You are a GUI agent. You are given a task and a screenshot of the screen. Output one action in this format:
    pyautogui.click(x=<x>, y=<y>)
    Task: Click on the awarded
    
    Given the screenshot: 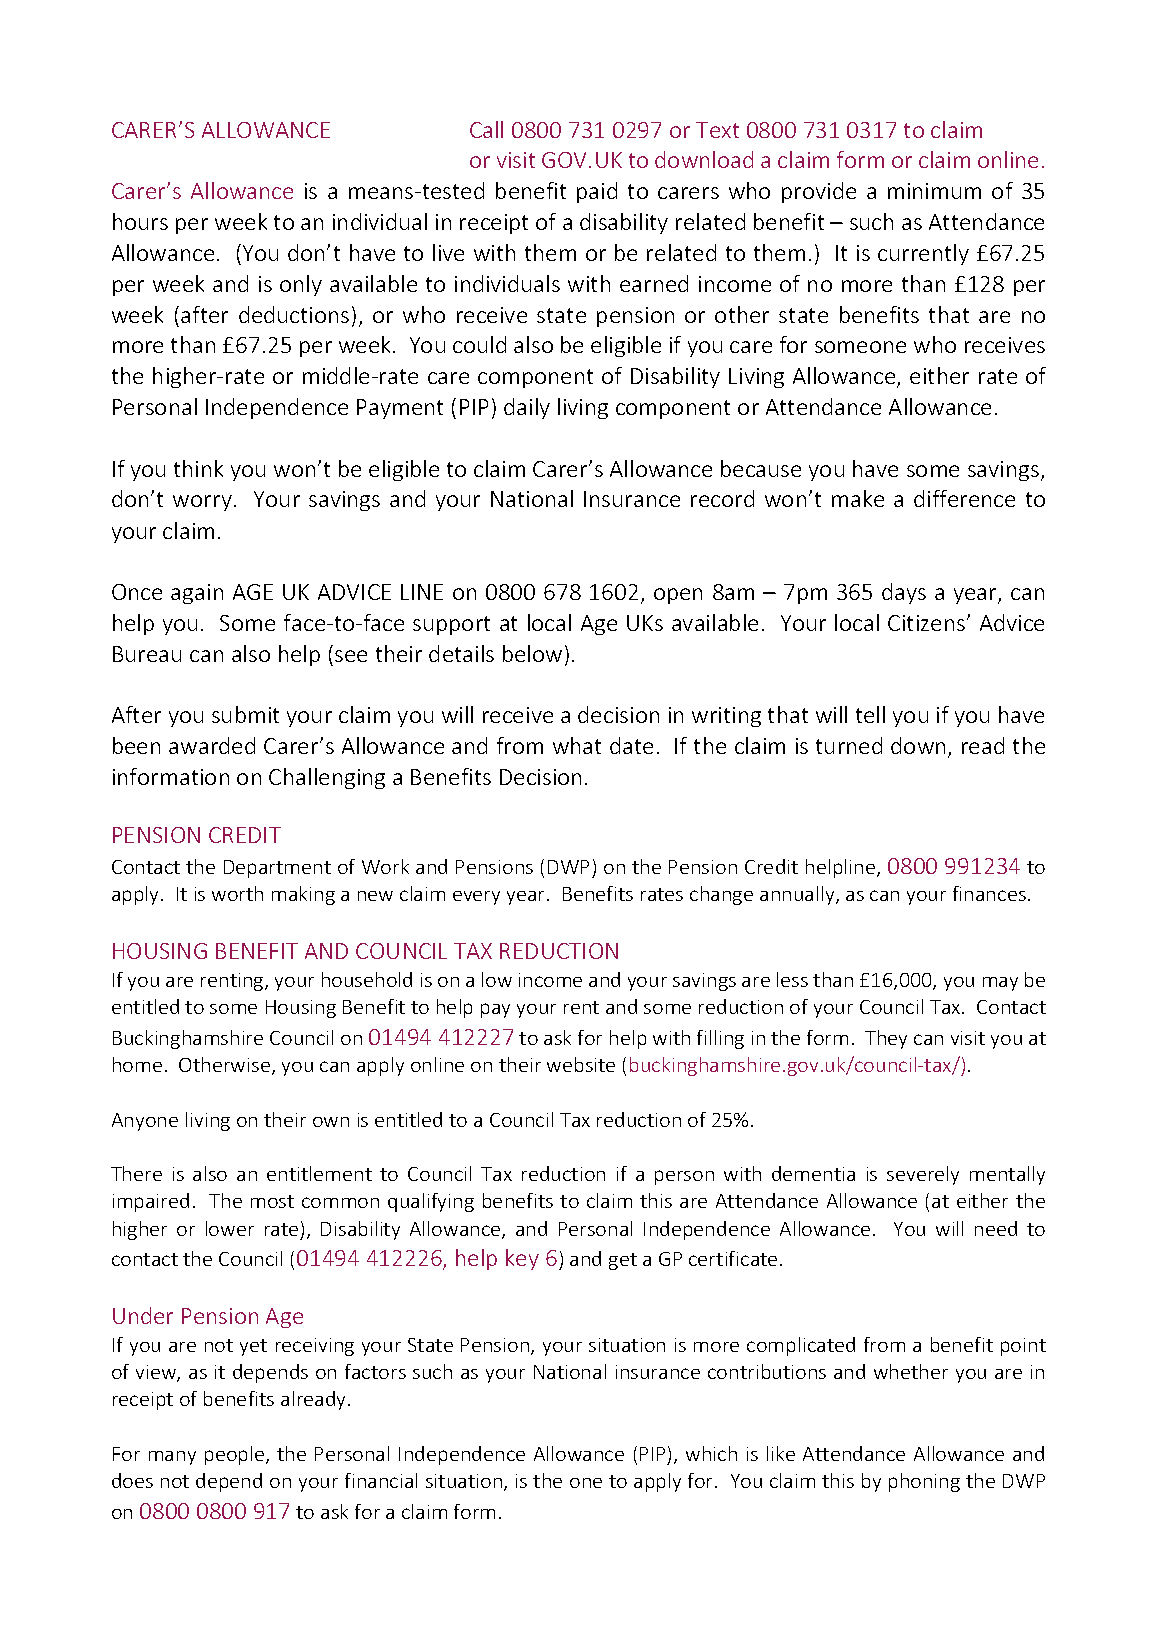 What is the action you would take?
    pyautogui.click(x=212, y=745)
